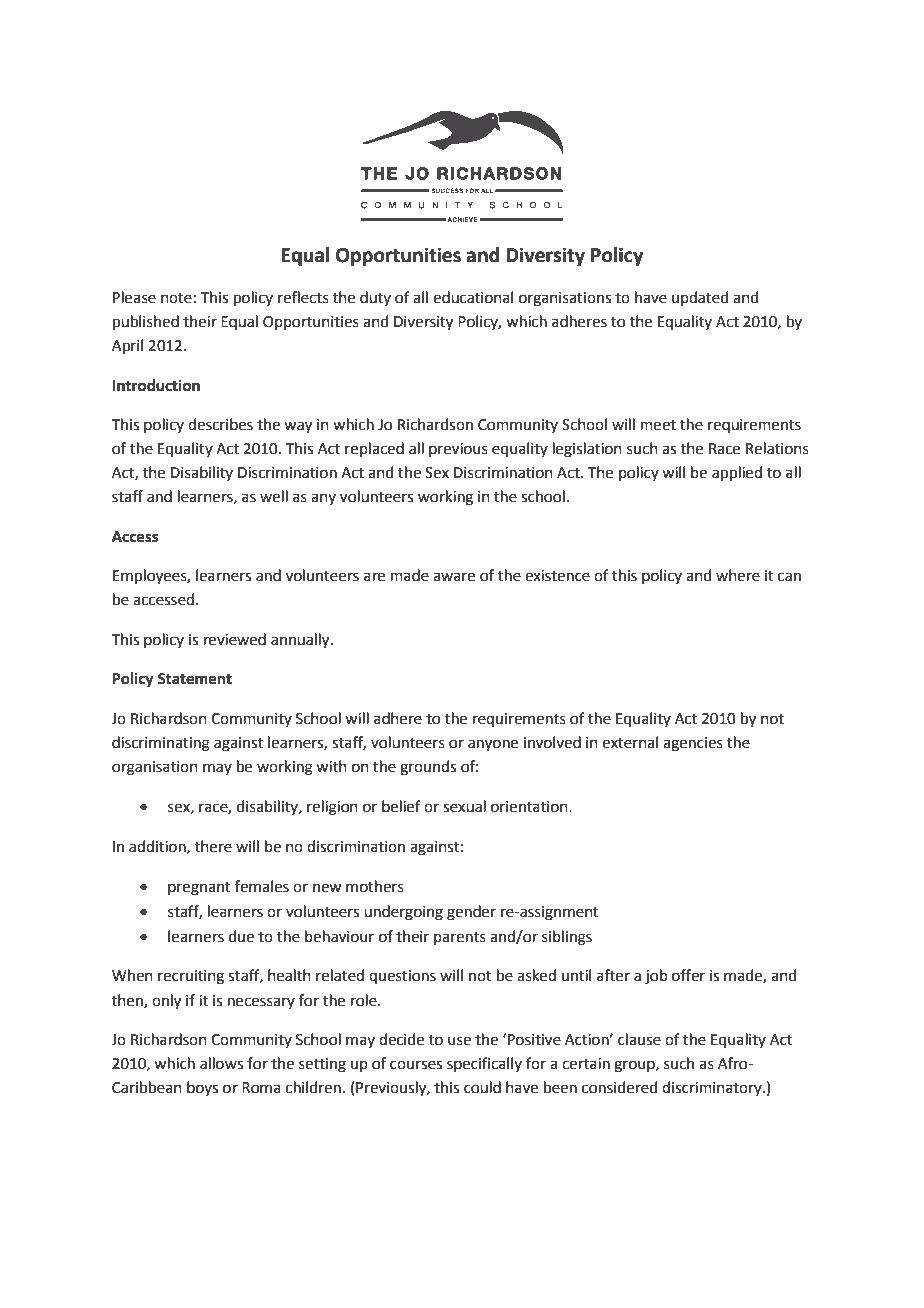 This screenshot has width=924, height=1308. Describe the element at coordinates (195, 679) in the screenshot. I see `Statement` at that location.
